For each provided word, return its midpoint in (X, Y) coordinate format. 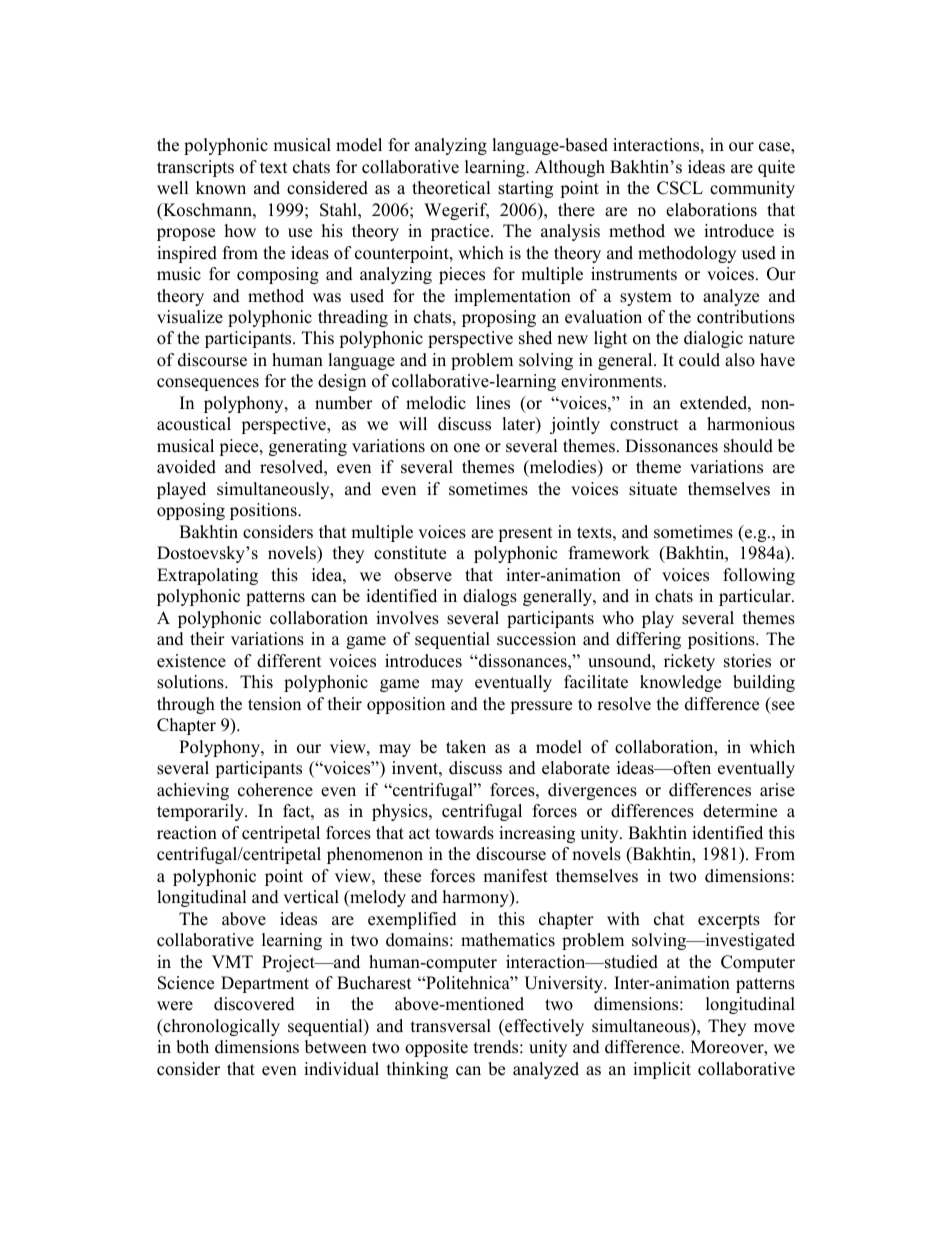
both (192, 1047)
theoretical (451, 188)
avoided (186, 467)
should (748, 446)
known (221, 188)
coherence (275, 790)
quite (776, 168)
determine (740, 811)
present (525, 534)
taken (466, 747)
